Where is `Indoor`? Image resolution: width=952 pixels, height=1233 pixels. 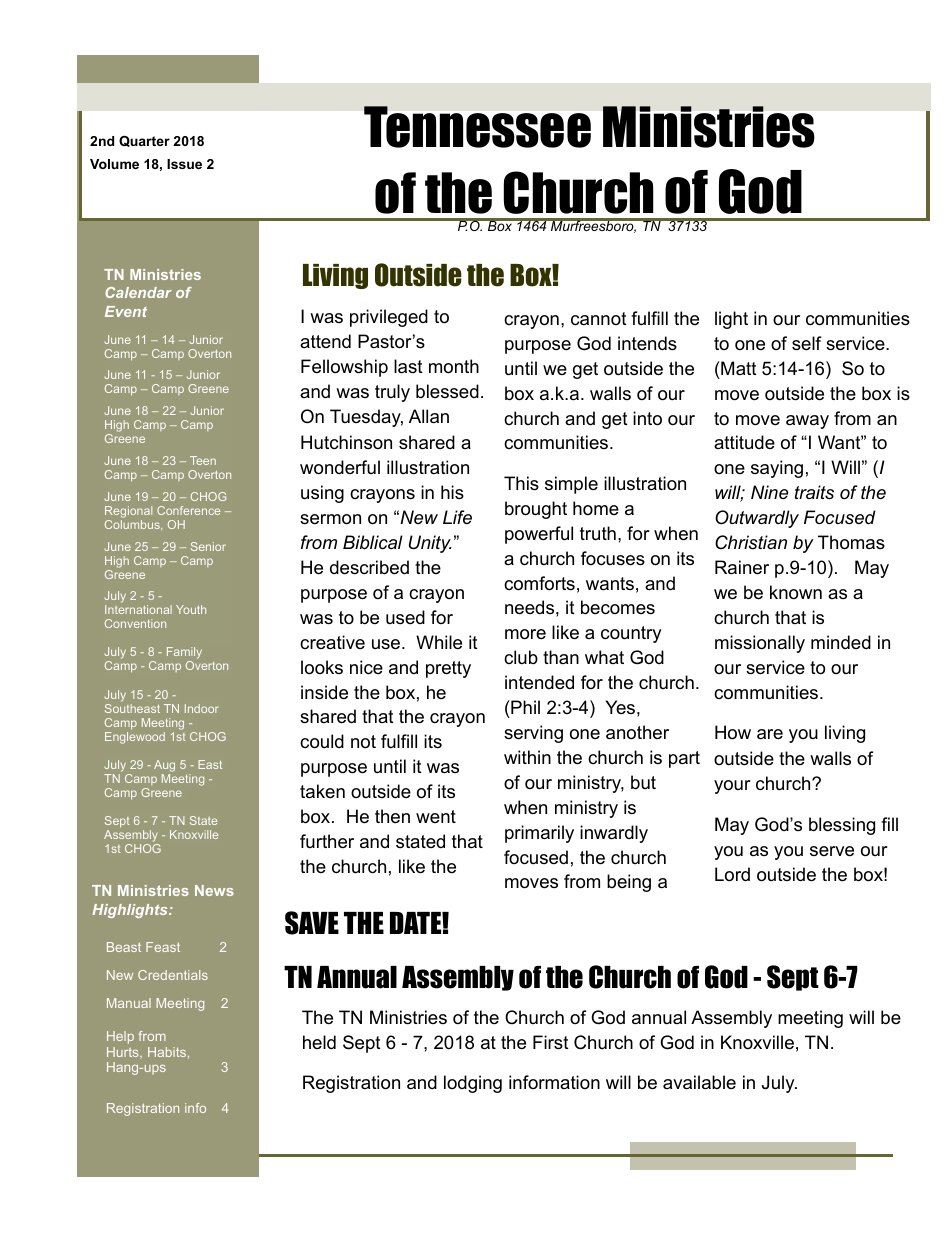
Indoor is located at coordinates (201, 708).
